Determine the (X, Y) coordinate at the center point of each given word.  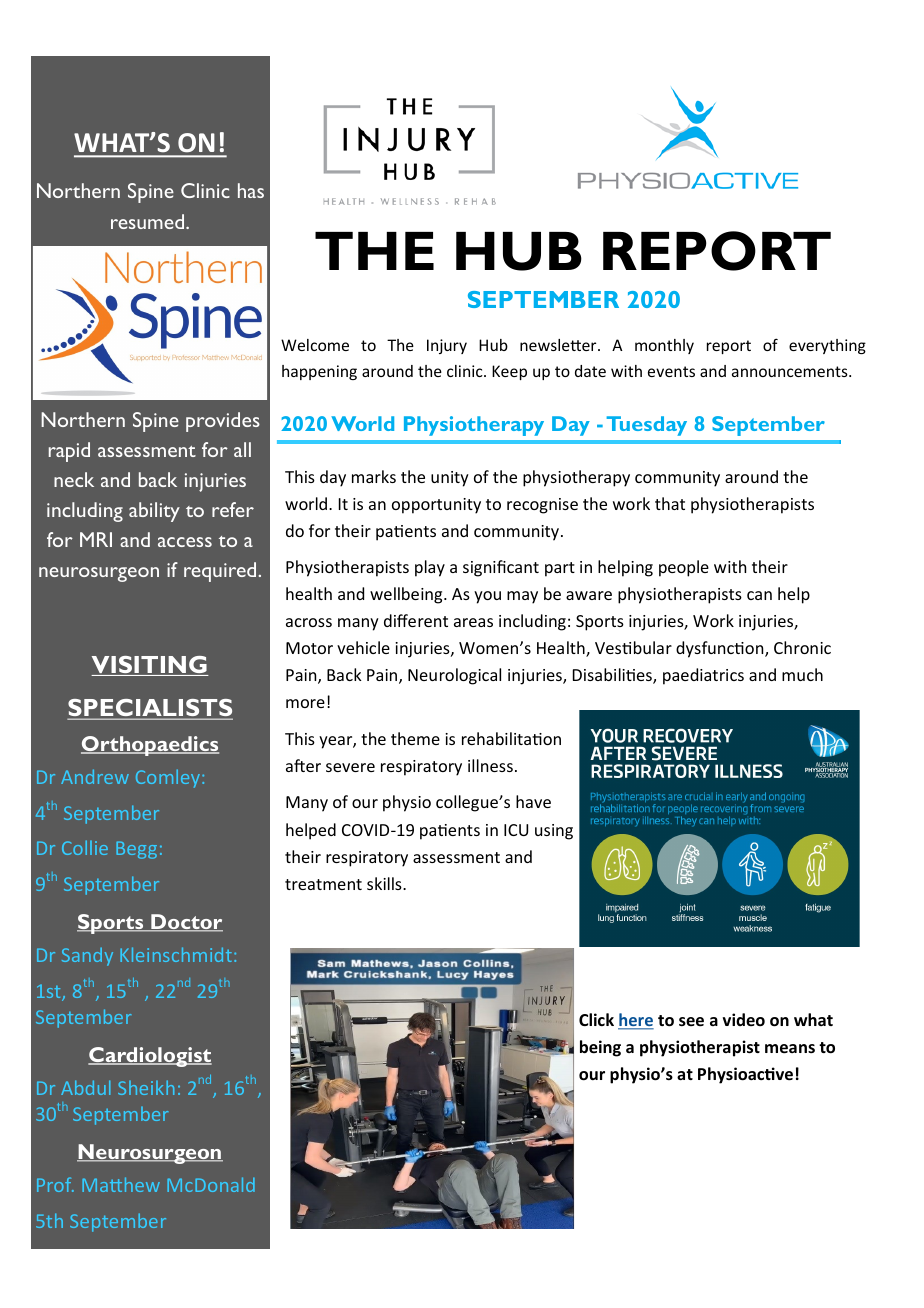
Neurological (454, 676)
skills (385, 883)
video (744, 1020)
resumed (149, 221)
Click (596, 1019)
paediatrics (703, 676)
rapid (69, 452)
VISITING (150, 666)
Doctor (186, 923)
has (251, 190)
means (790, 1049)
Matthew (121, 1184)
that (670, 503)
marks (374, 476)
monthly (664, 346)
